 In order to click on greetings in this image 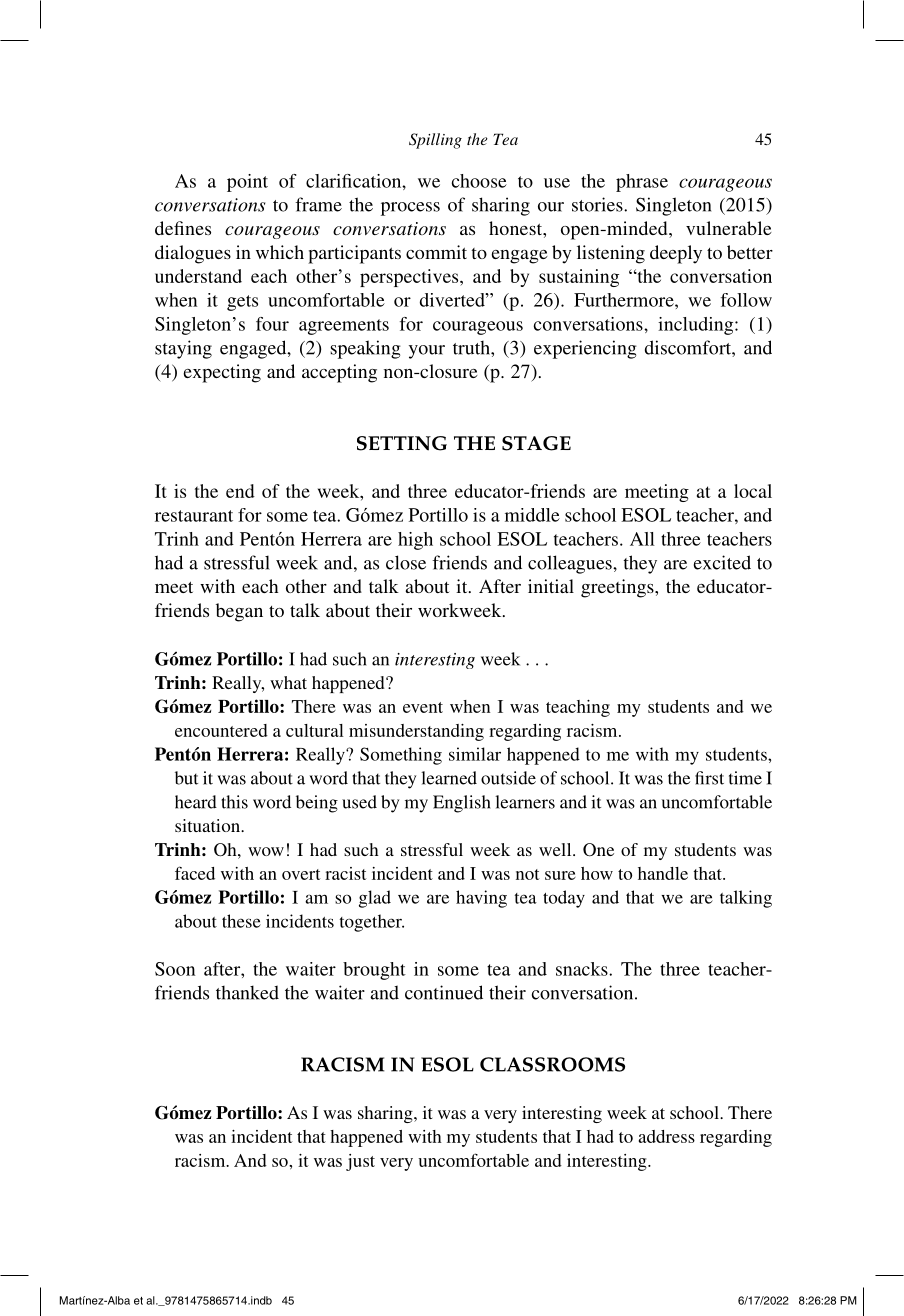, I will do `click(618, 588)`.
